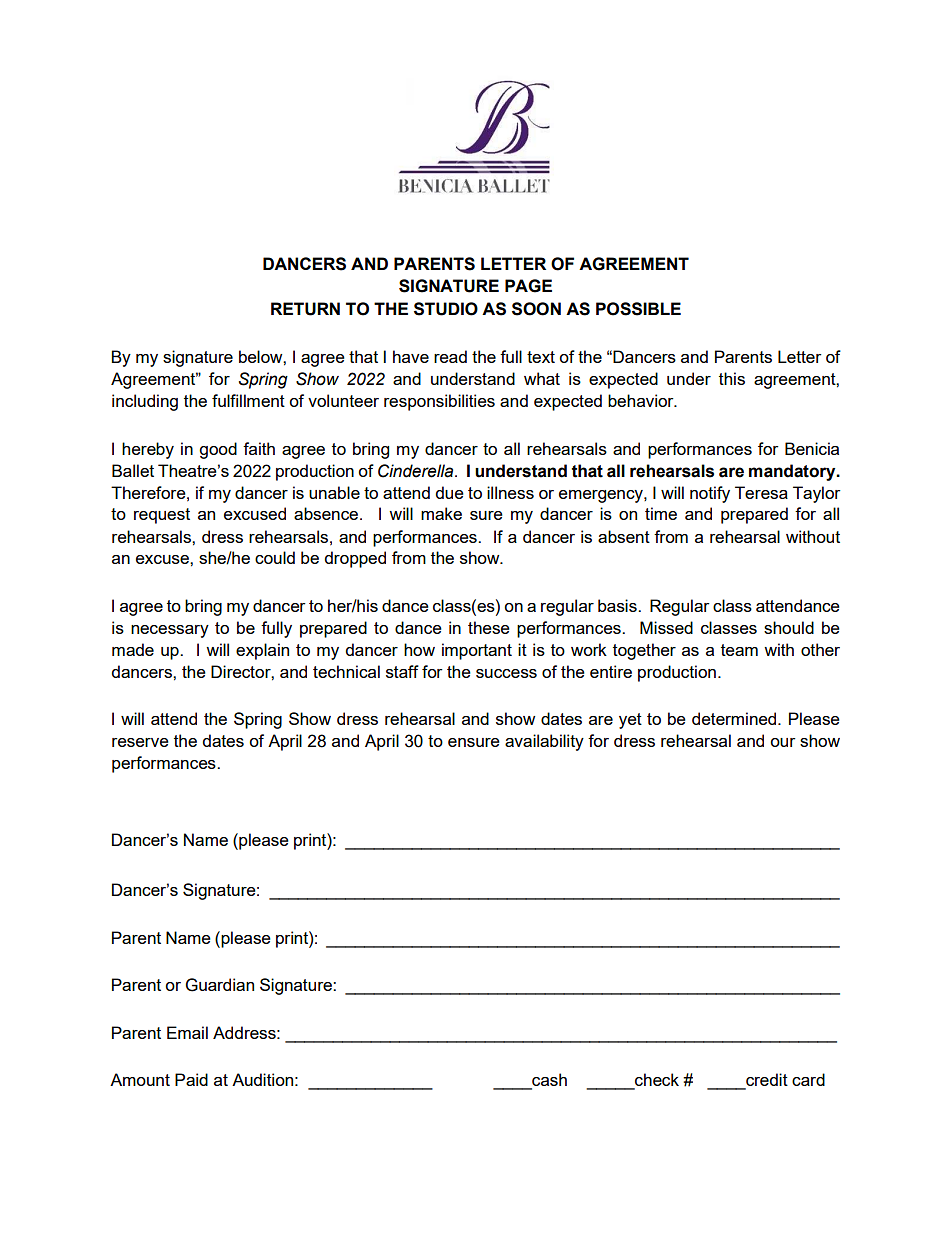  What do you see at coordinates (446, 309) in the screenshot?
I see `STUDIO` at bounding box center [446, 309].
